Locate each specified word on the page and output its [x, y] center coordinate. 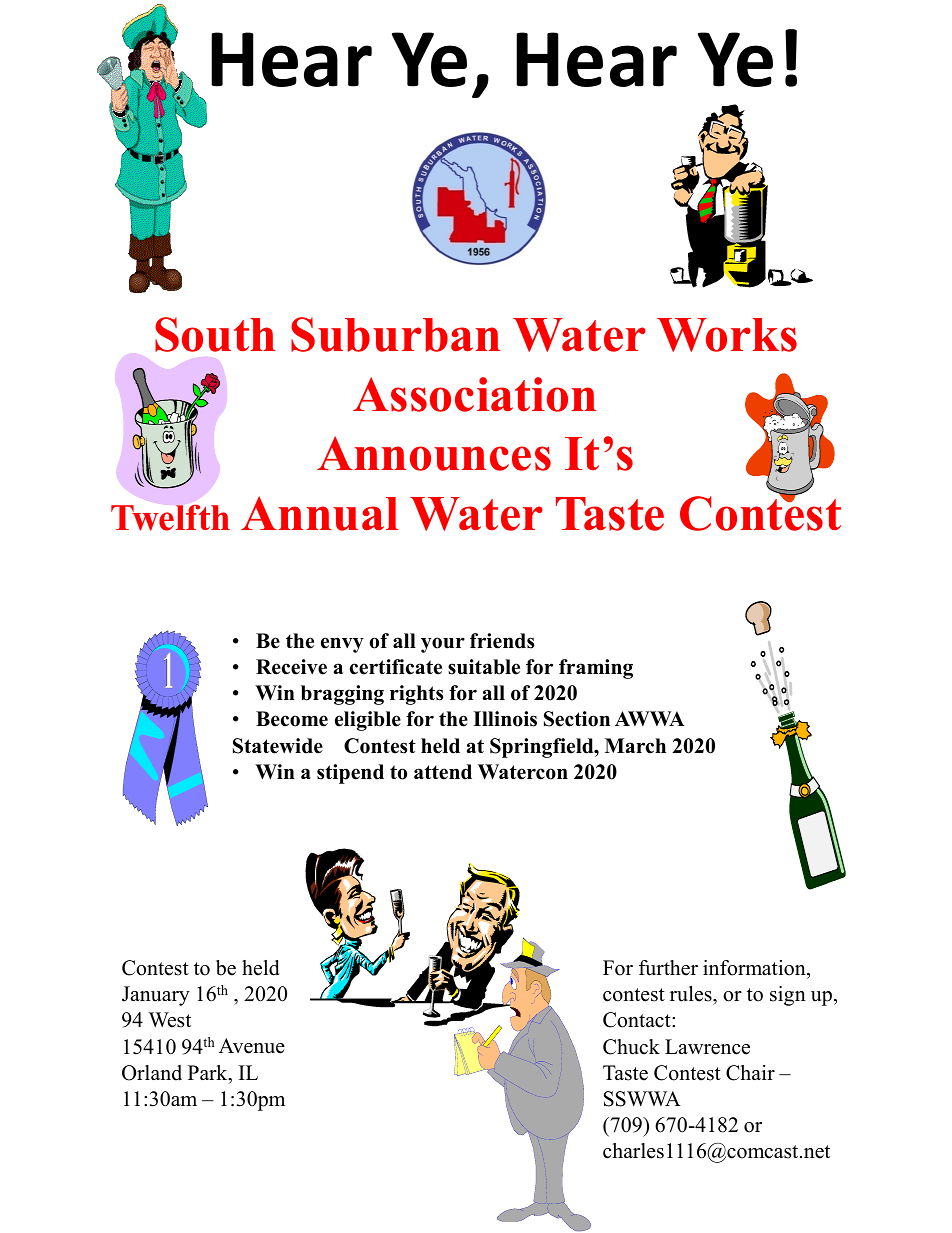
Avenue [252, 1046]
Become [292, 719]
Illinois [505, 719]
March [635, 746]
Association [474, 394]
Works [727, 335]
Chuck [631, 1047]
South [215, 334]
